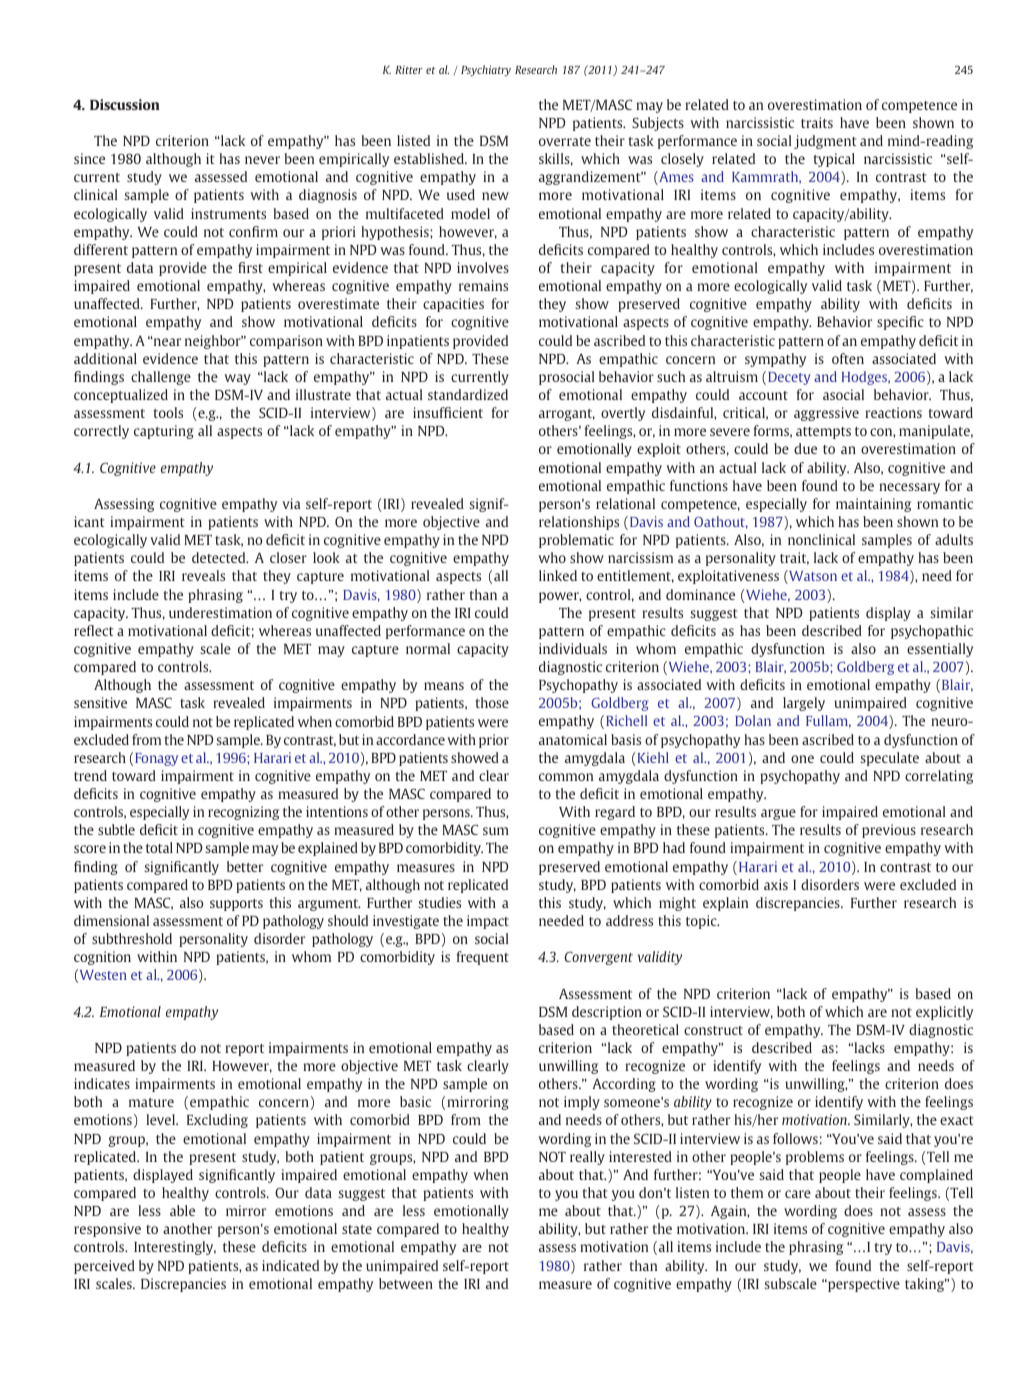 The image size is (1032, 1376). Describe the element at coordinates (125, 104) in the screenshot. I see `Discussion` at that location.
